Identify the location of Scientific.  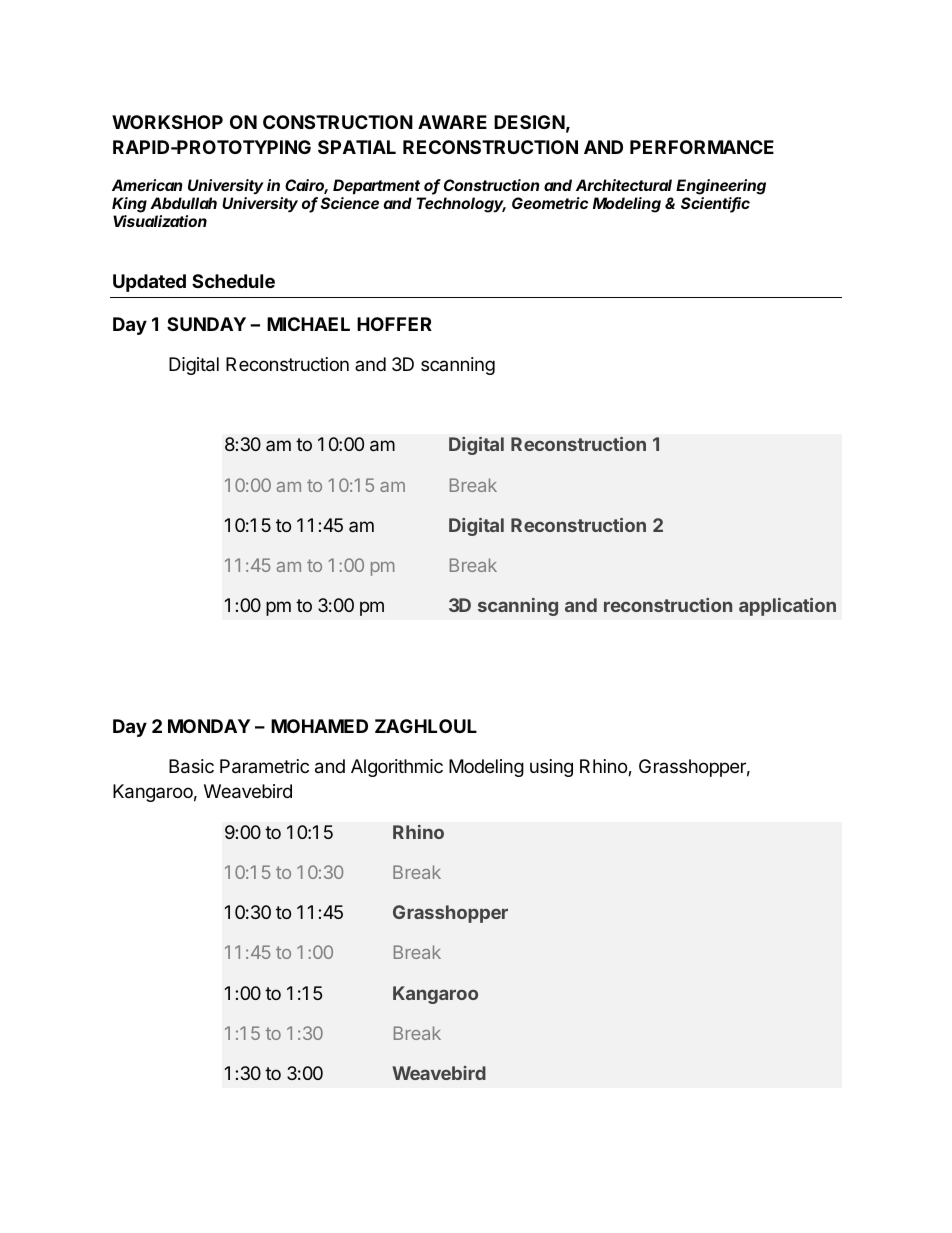
(715, 204).
